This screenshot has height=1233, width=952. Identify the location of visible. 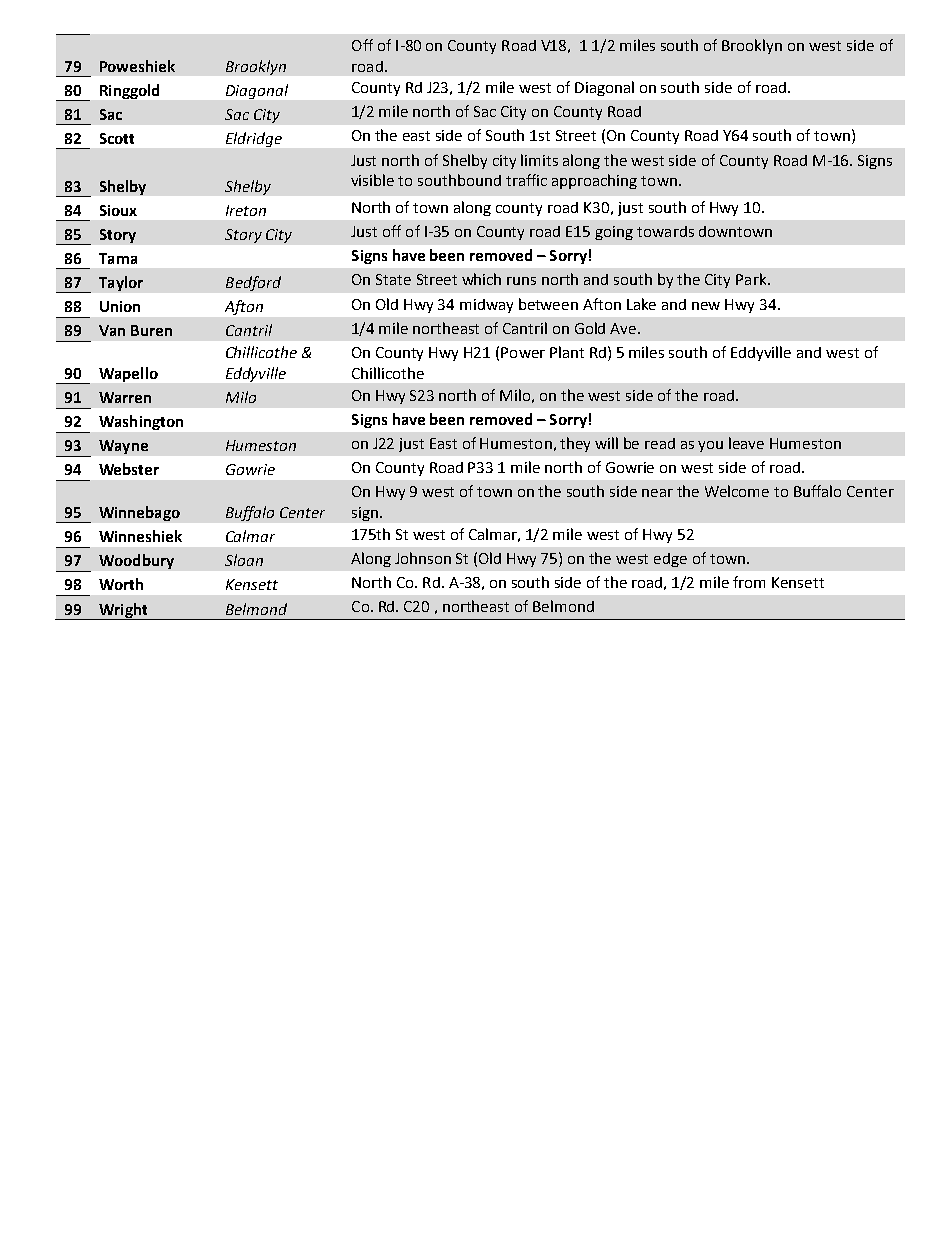
(372, 180).
